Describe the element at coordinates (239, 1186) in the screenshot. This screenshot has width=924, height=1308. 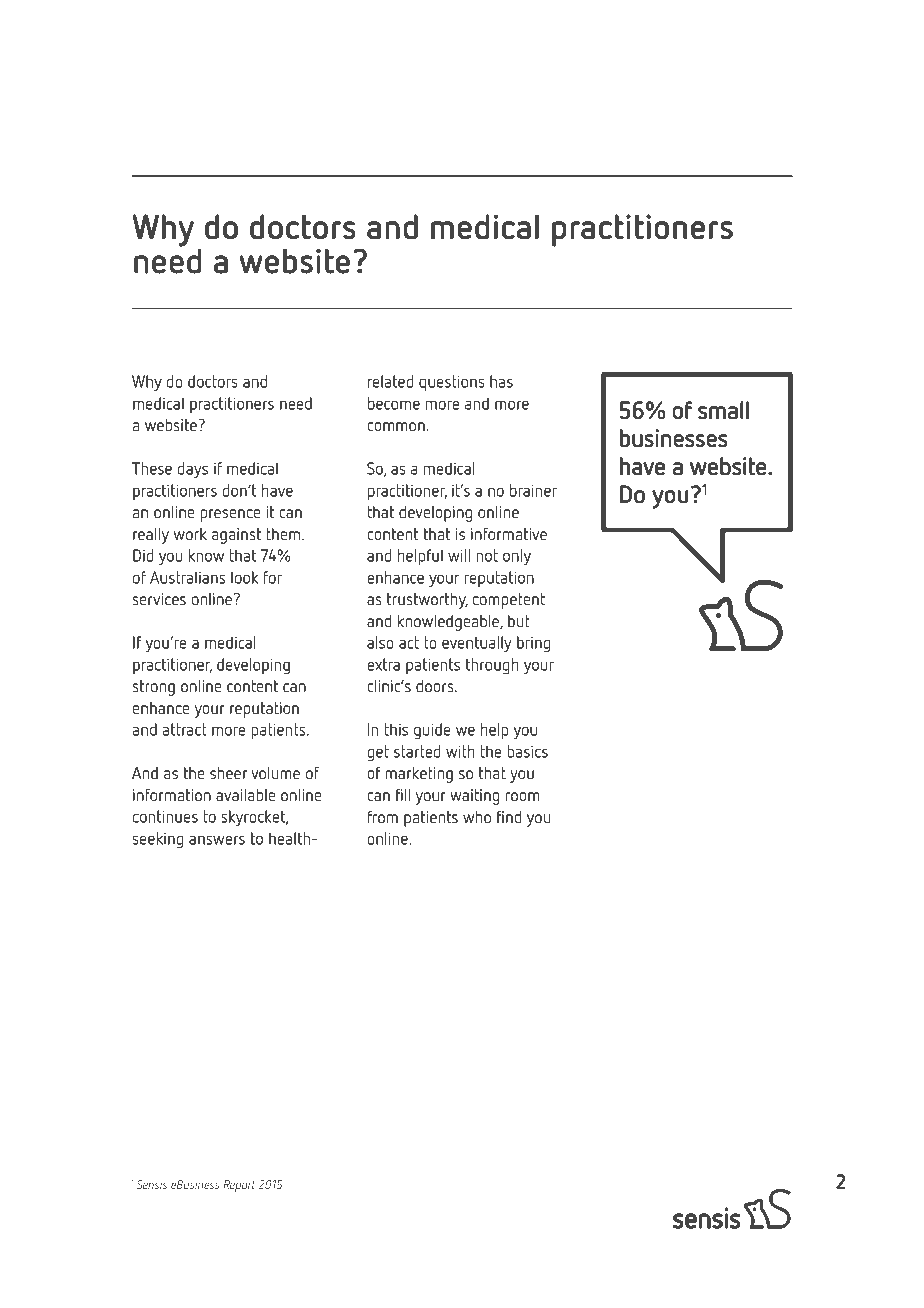
I see `Report` at that location.
